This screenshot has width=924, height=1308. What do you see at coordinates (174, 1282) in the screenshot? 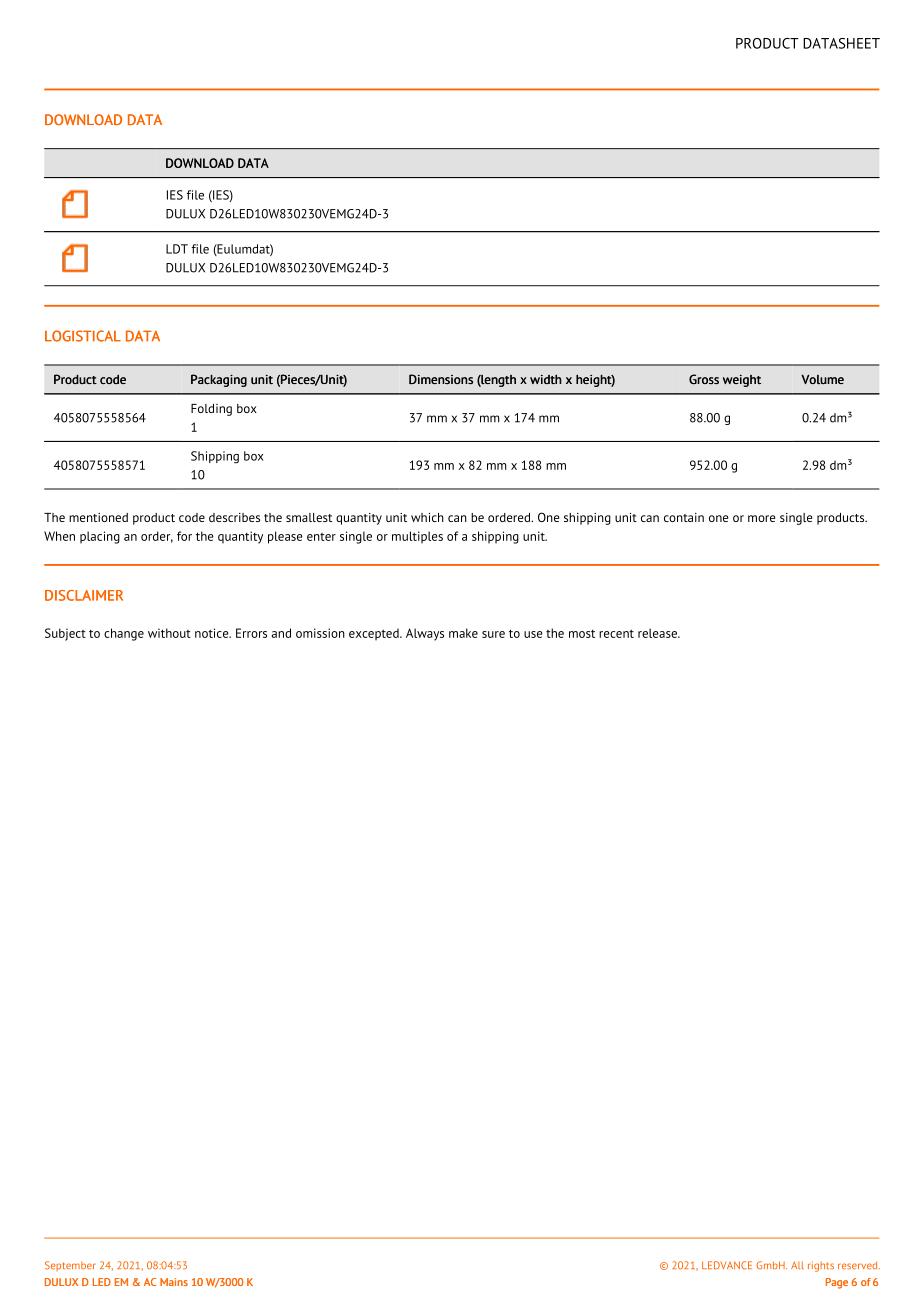
I see `Mains` at bounding box center [174, 1282].
